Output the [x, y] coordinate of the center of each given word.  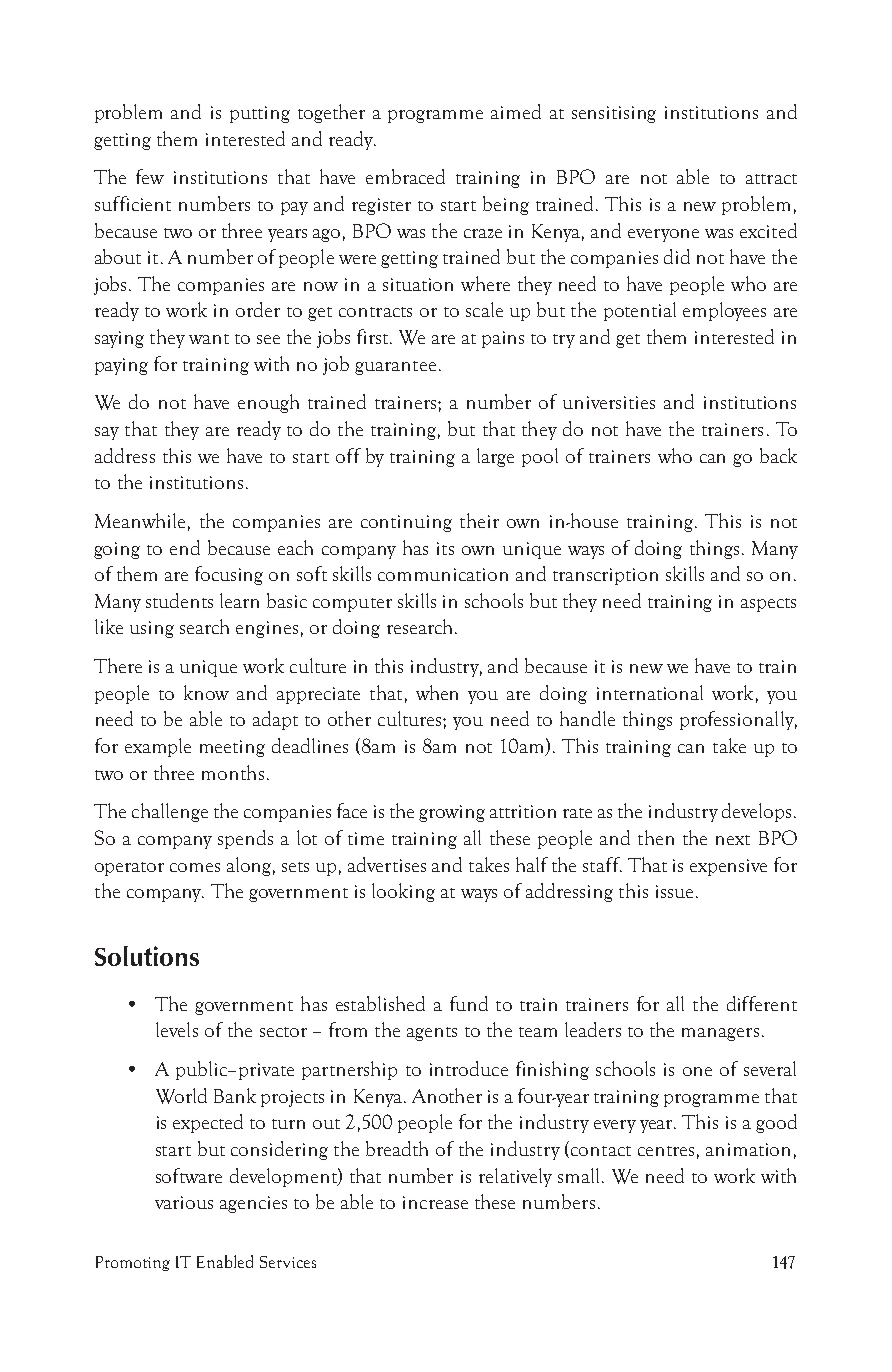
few [150, 176]
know [206, 692]
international [650, 692]
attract [771, 179]
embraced [405, 176]
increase [435, 1202]
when [437, 692]
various [184, 1202]
